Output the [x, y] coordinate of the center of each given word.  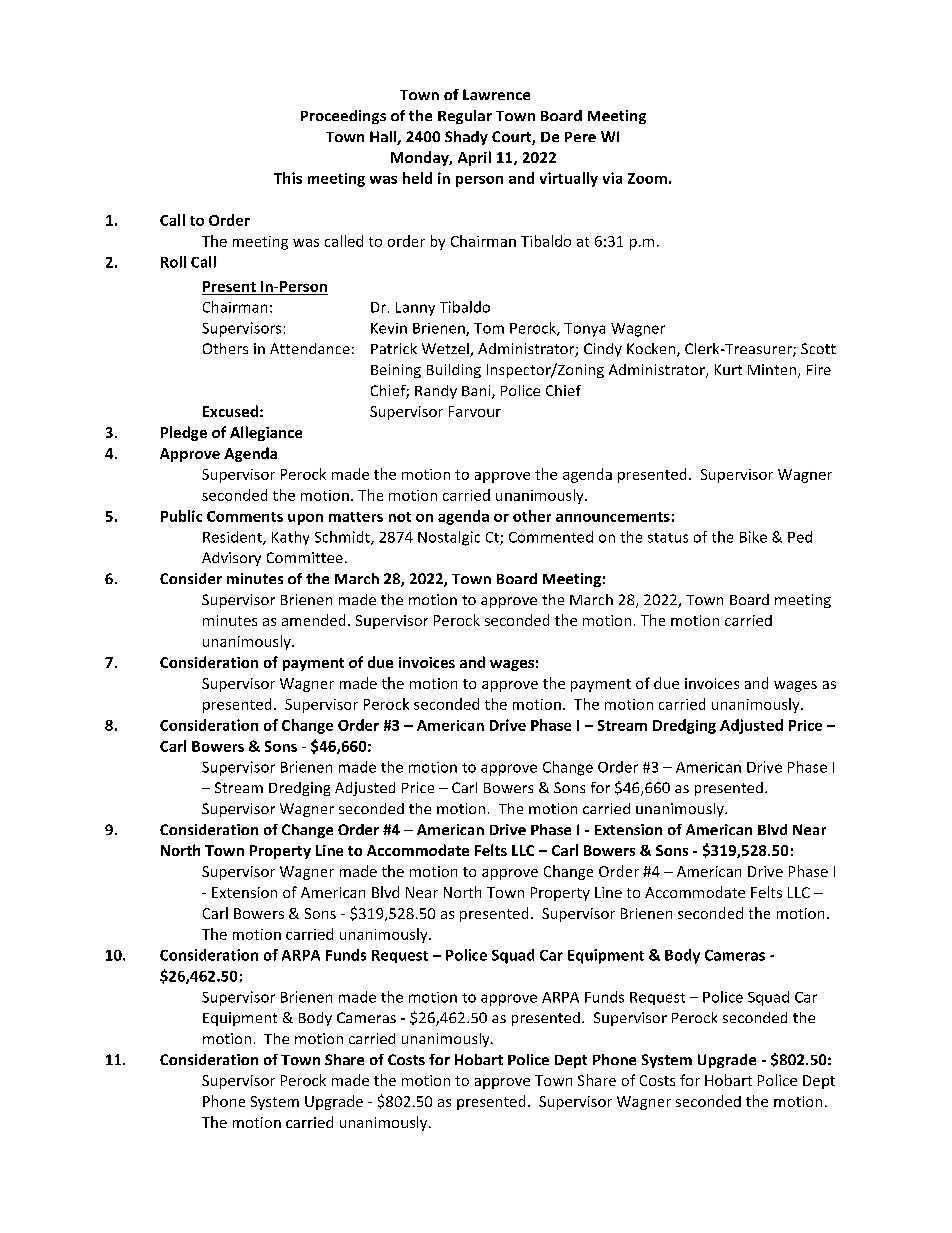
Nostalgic [449, 538]
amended [313, 620]
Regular [465, 117]
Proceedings [343, 117]
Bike [753, 537]
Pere [580, 137]
